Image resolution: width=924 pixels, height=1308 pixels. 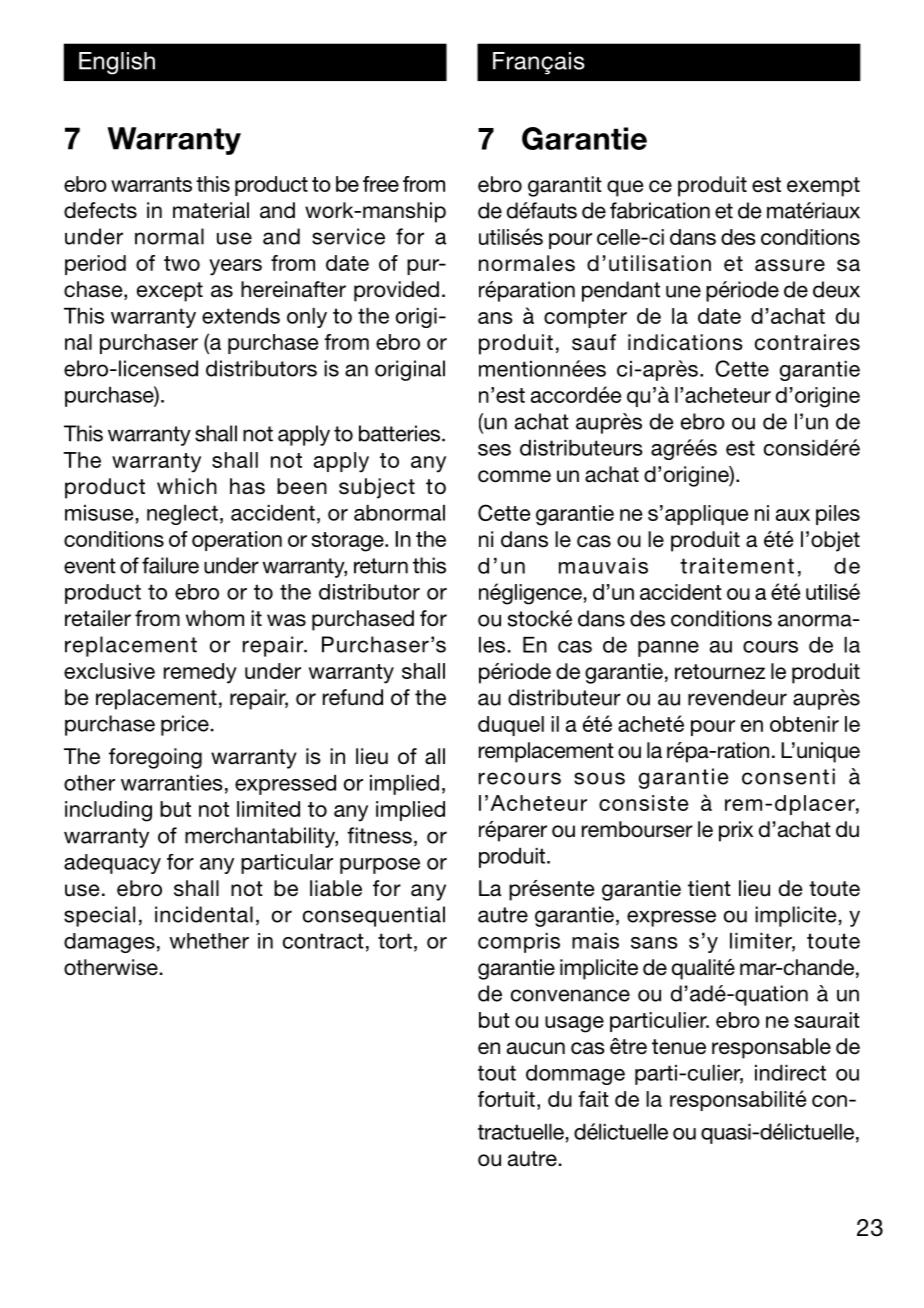 I want to click on indications, so click(x=685, y=342).
